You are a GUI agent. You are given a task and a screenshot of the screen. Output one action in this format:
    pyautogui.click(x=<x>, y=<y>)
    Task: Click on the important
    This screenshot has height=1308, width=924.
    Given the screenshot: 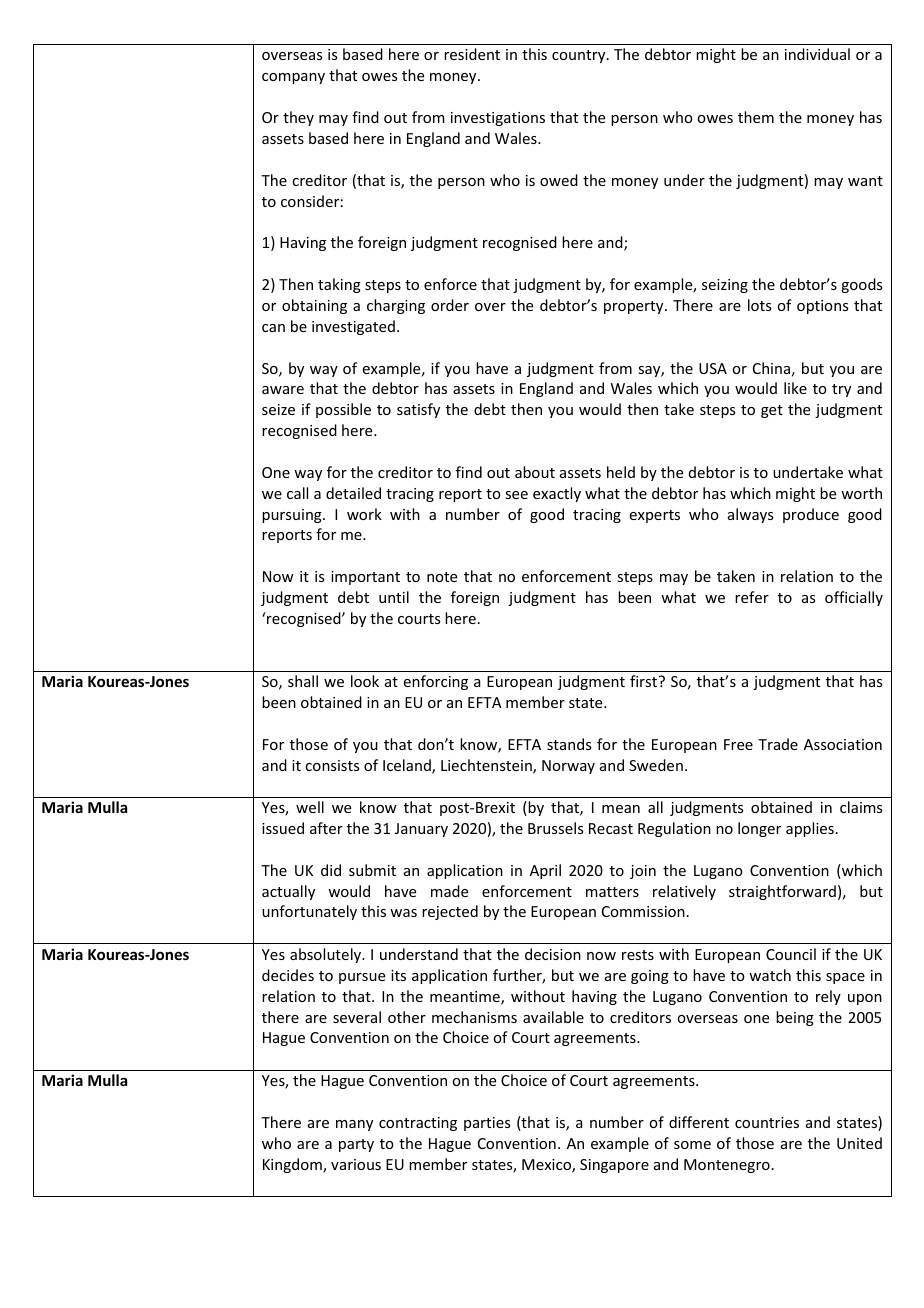 What is the action you would take?
    pyautogui.click(x=365, y=578)
